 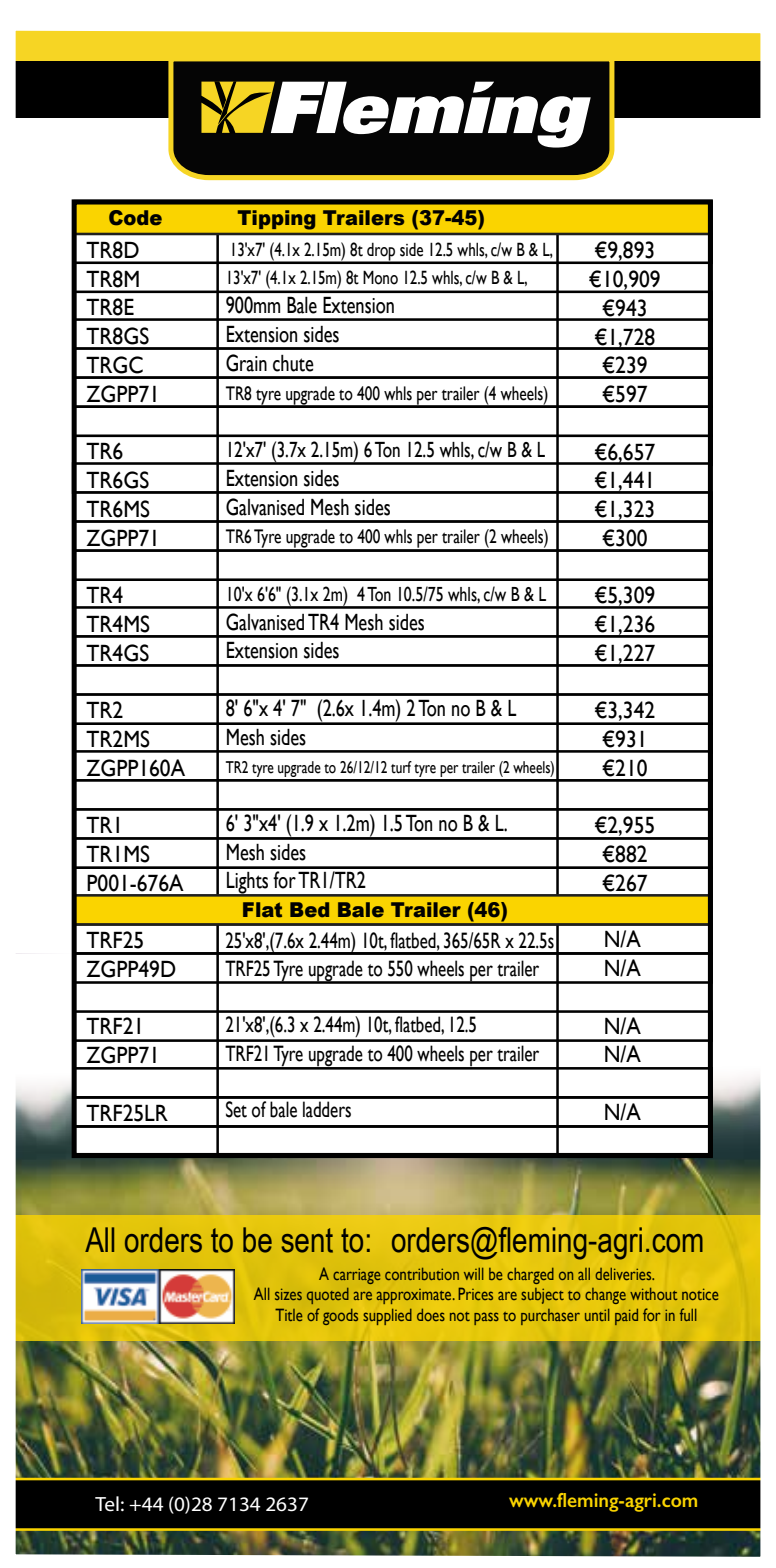 I want to click on supplied, so click(x=387, y=1317).
